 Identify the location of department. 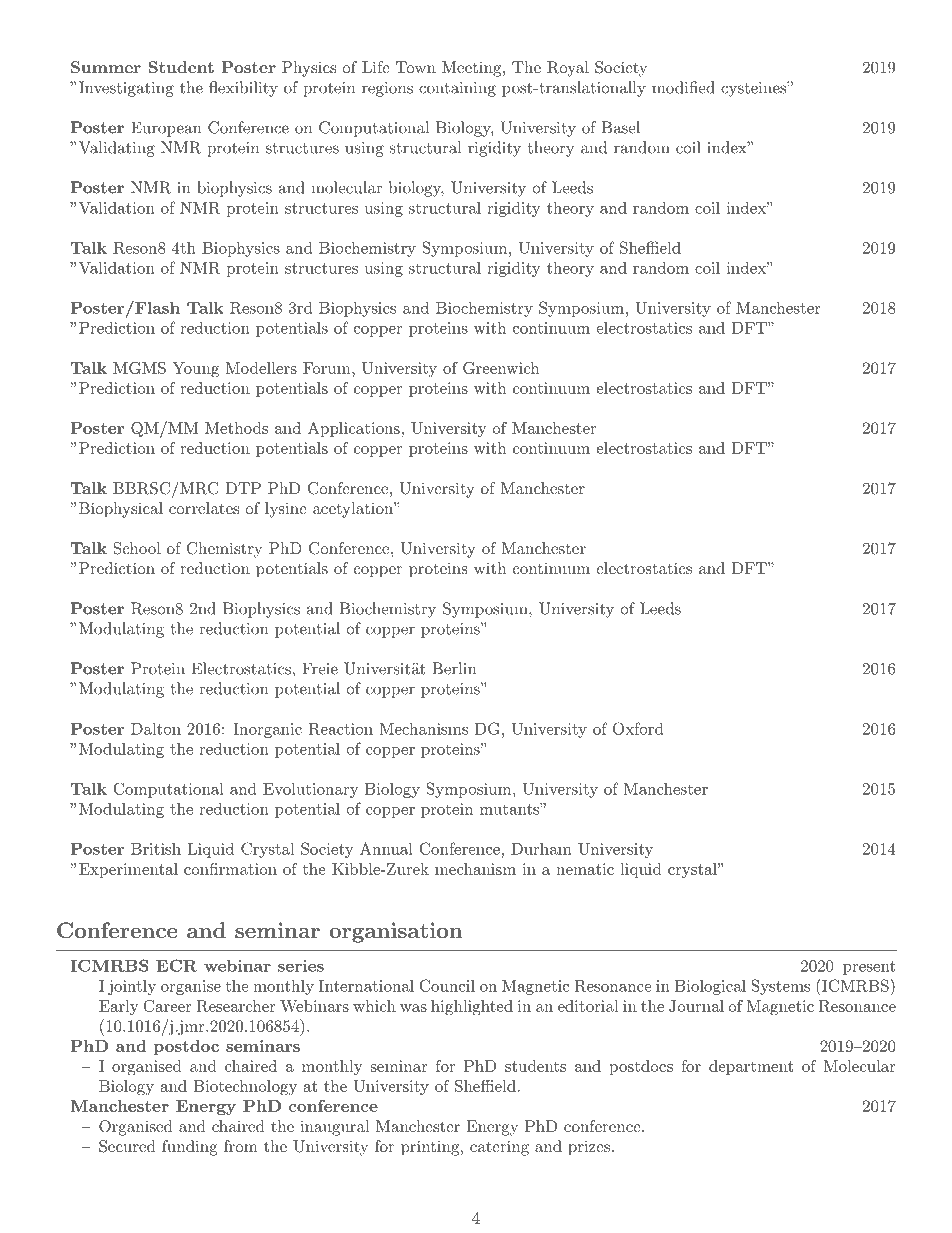
(751, 1067).
